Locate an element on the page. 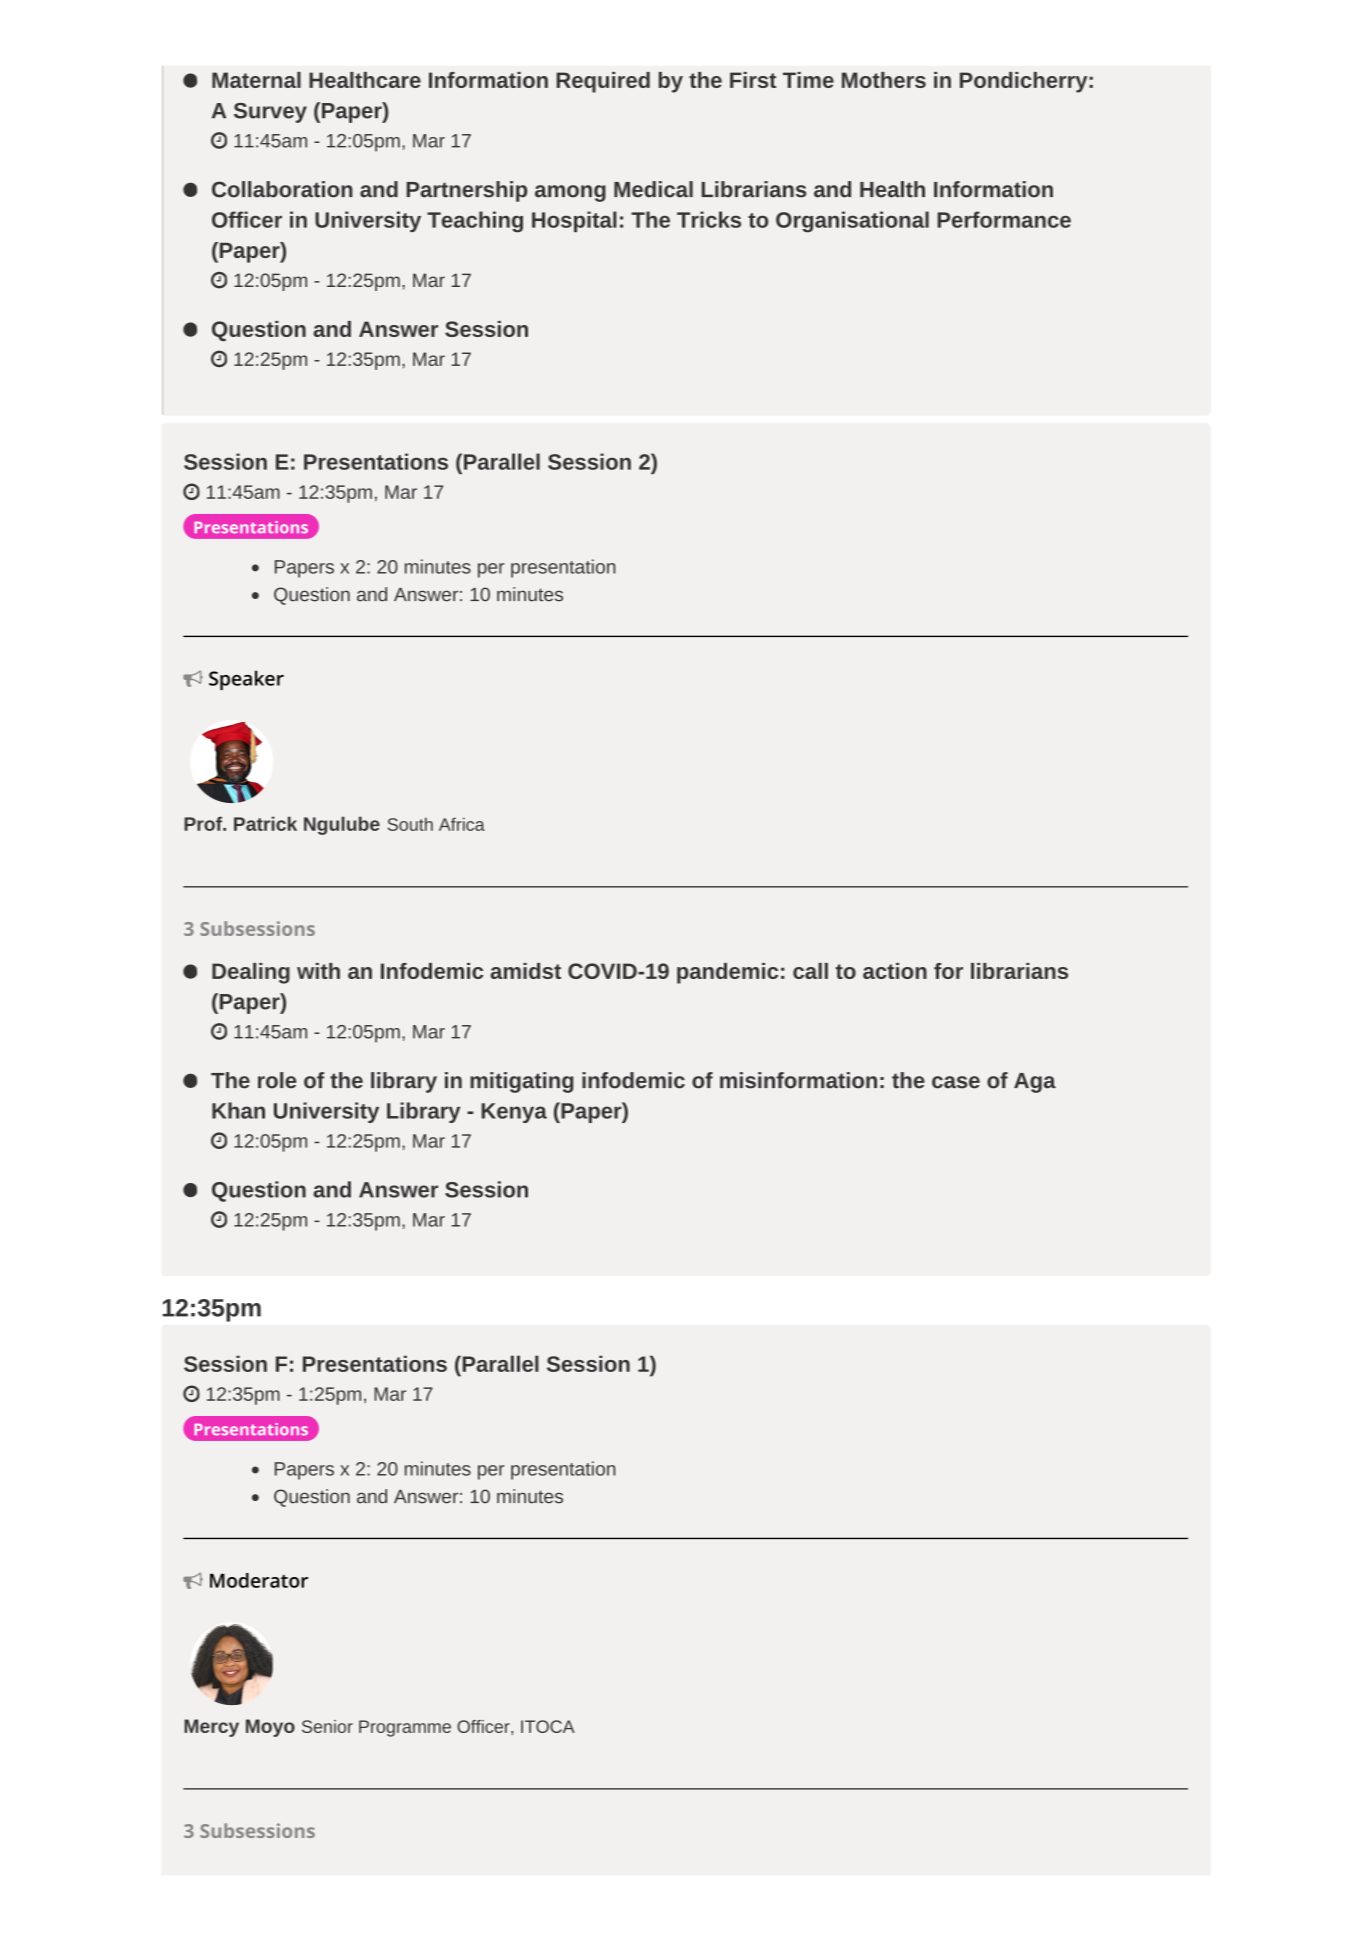  Survey is located at coordinates (270, 113).
